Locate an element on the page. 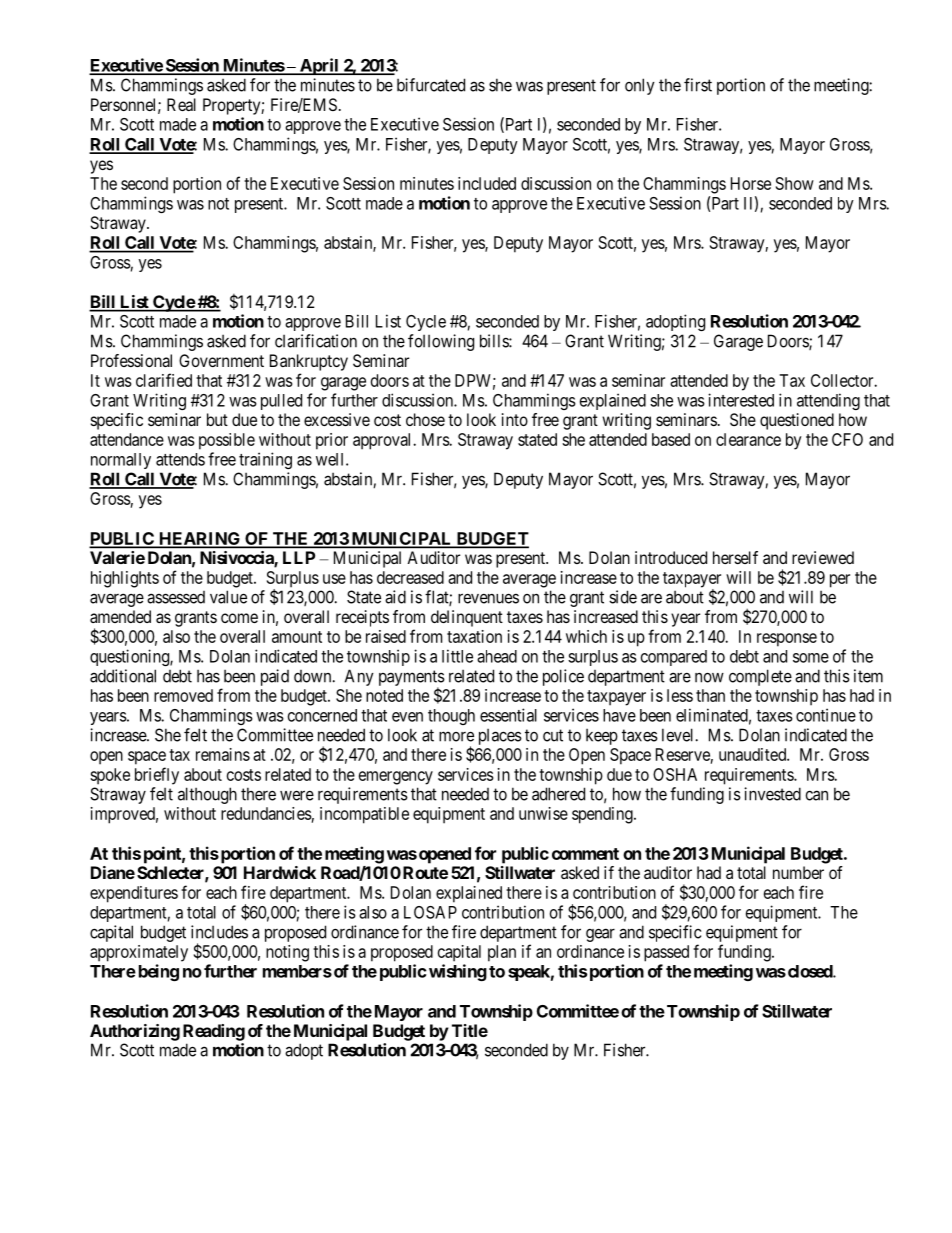 Image resolution: width=952 pixels, height=1233 pixels. Reading is located at coordinates (214, 1032).
